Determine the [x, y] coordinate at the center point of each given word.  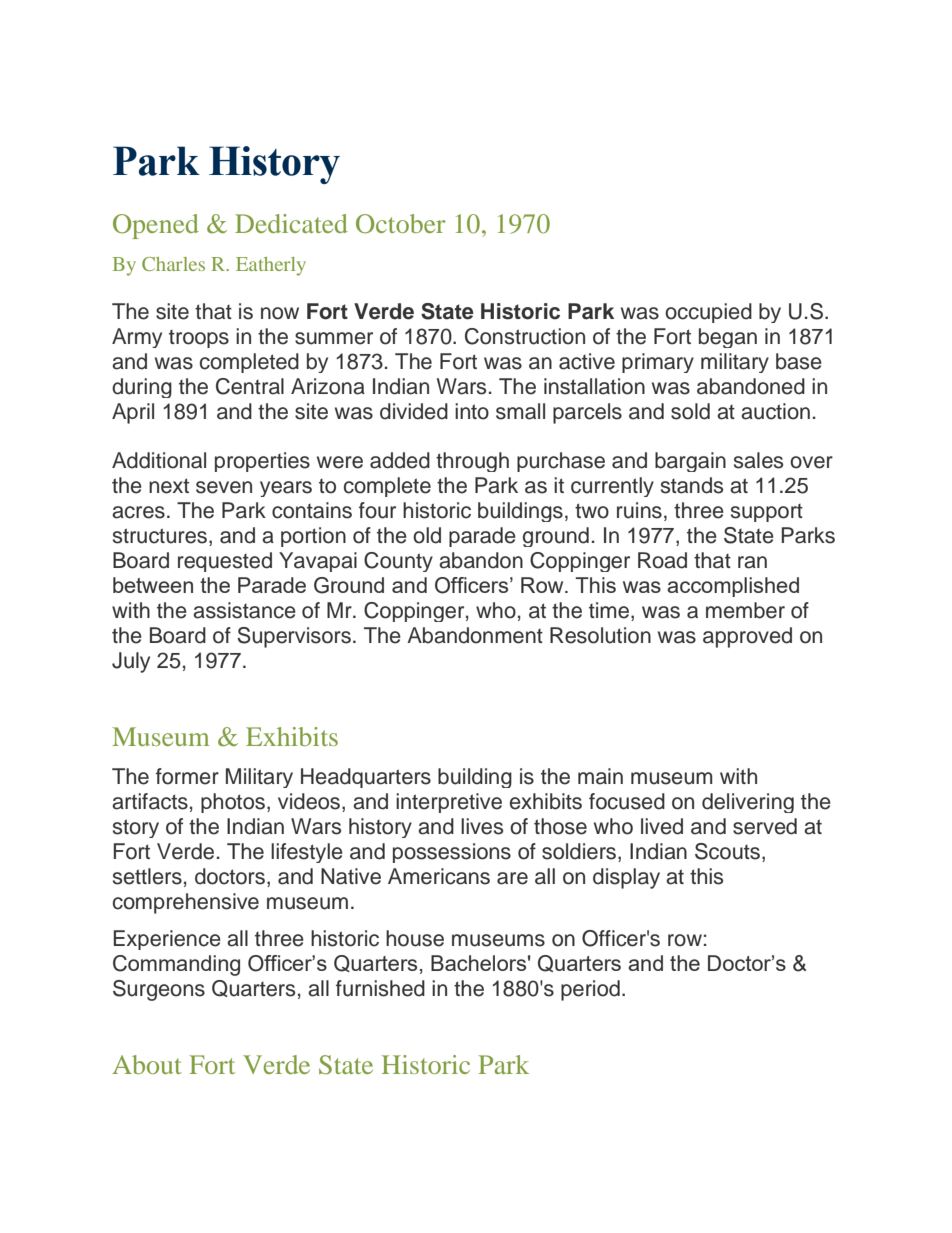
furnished [380, 988]
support [767, 513]
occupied [708, 313]
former [187, 776]
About [147, 1064]
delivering [748, 803]
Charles [173, 264]
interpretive [449, 803]
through [472, 462]
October [401, 224]
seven [224, 487]
